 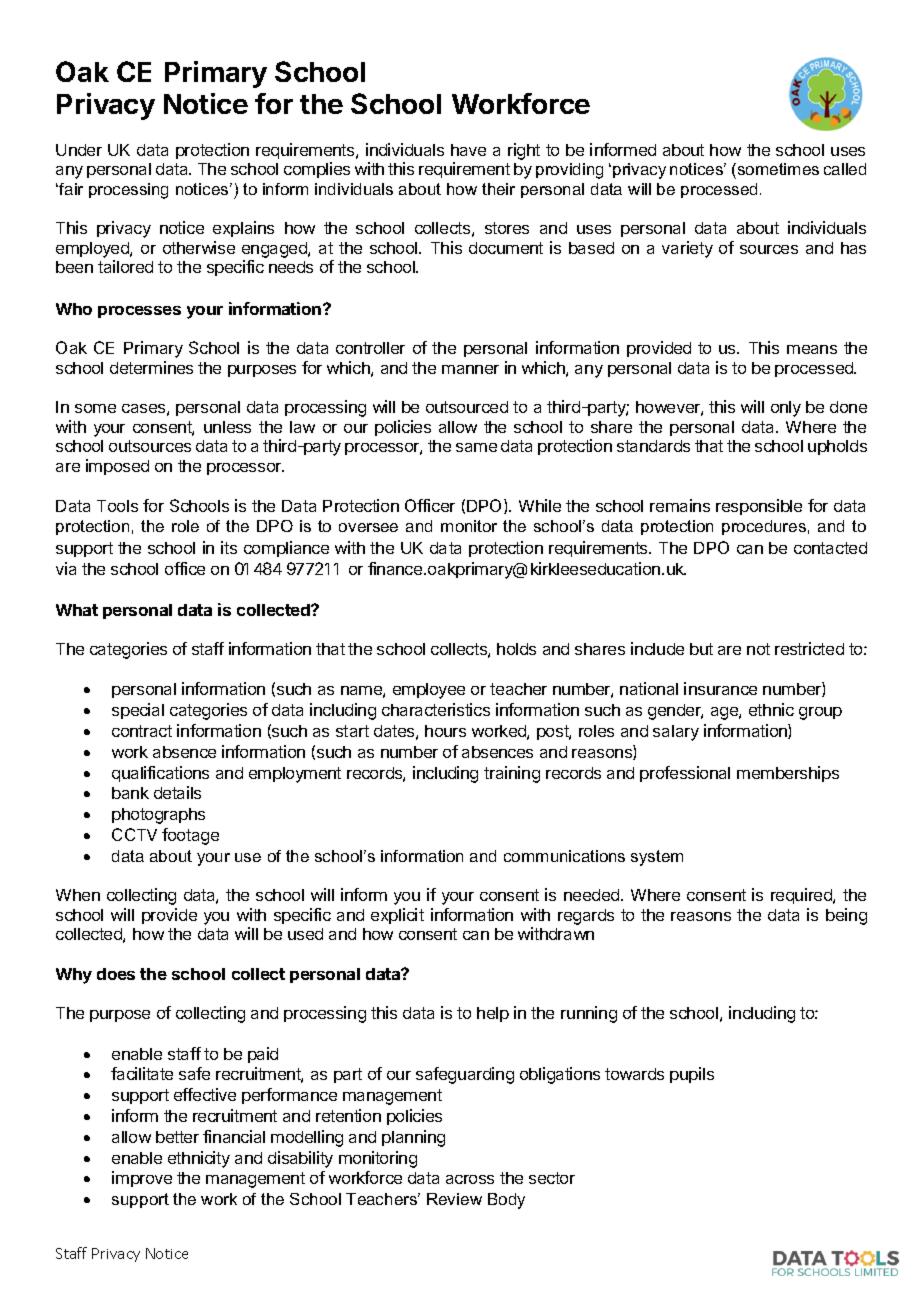 I want to click on responsible, so click(x=759, y=507).
